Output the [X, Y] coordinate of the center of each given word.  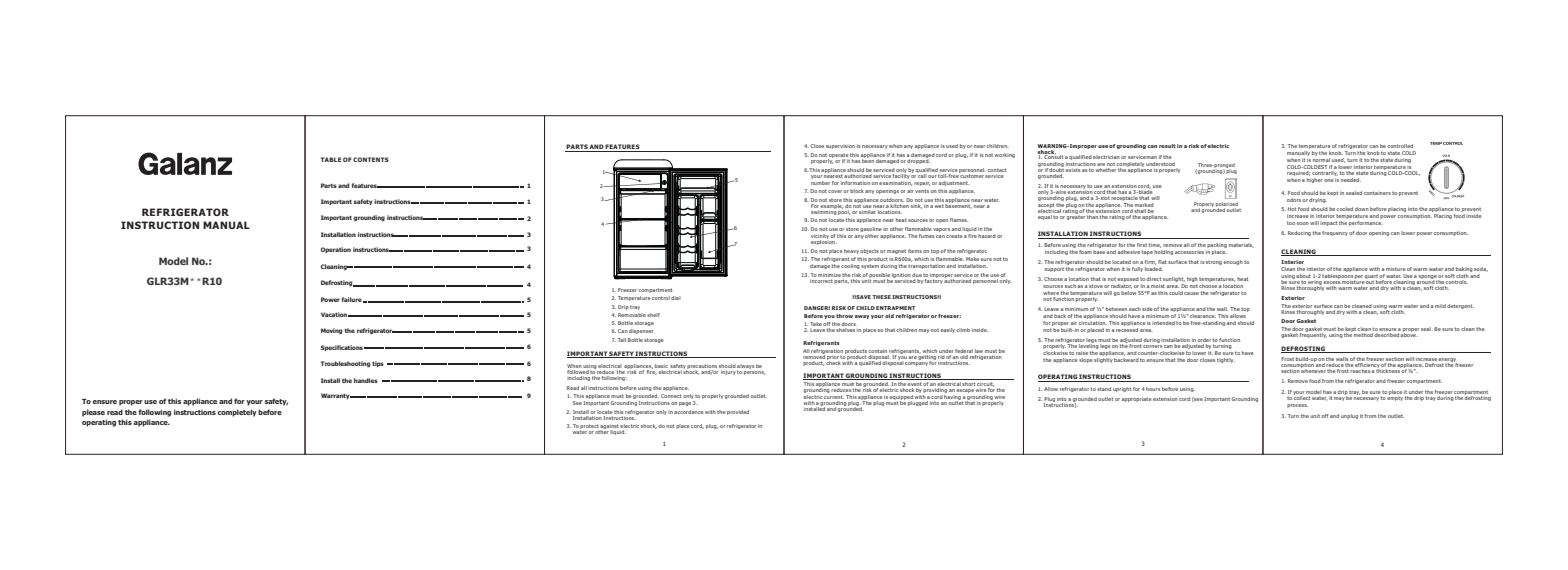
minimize [829, 275]
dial [676, 298]
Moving [331, 331]
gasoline [870, 229]
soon [1303, 223]
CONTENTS [371, 159]
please [93, 413]
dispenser [641, 331]
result [1167, 146]
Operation [336, 250]
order [1204, 340]
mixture [1395, 269]
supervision [840, 147]
